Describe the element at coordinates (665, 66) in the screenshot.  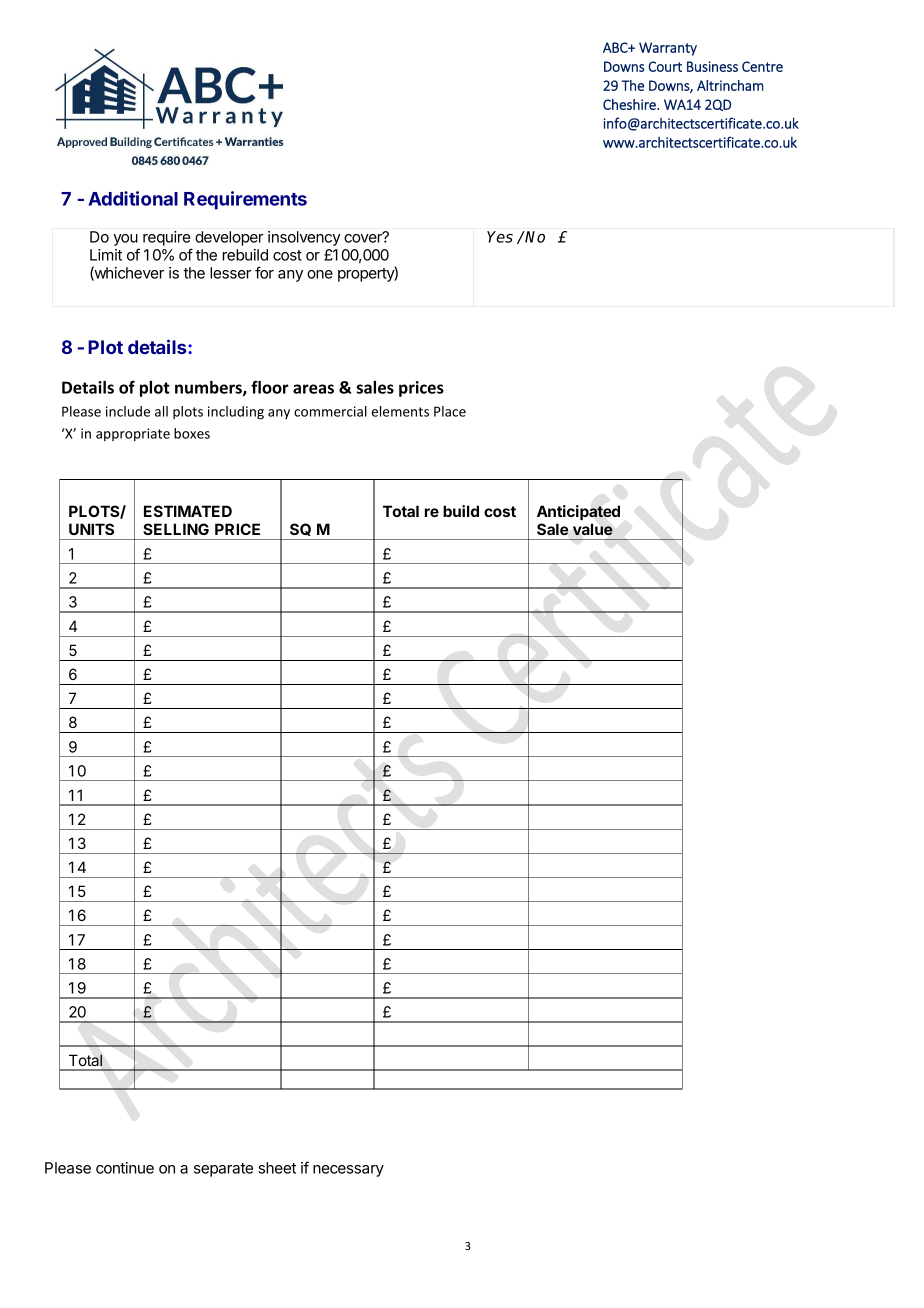
I see `Court` at that location.
